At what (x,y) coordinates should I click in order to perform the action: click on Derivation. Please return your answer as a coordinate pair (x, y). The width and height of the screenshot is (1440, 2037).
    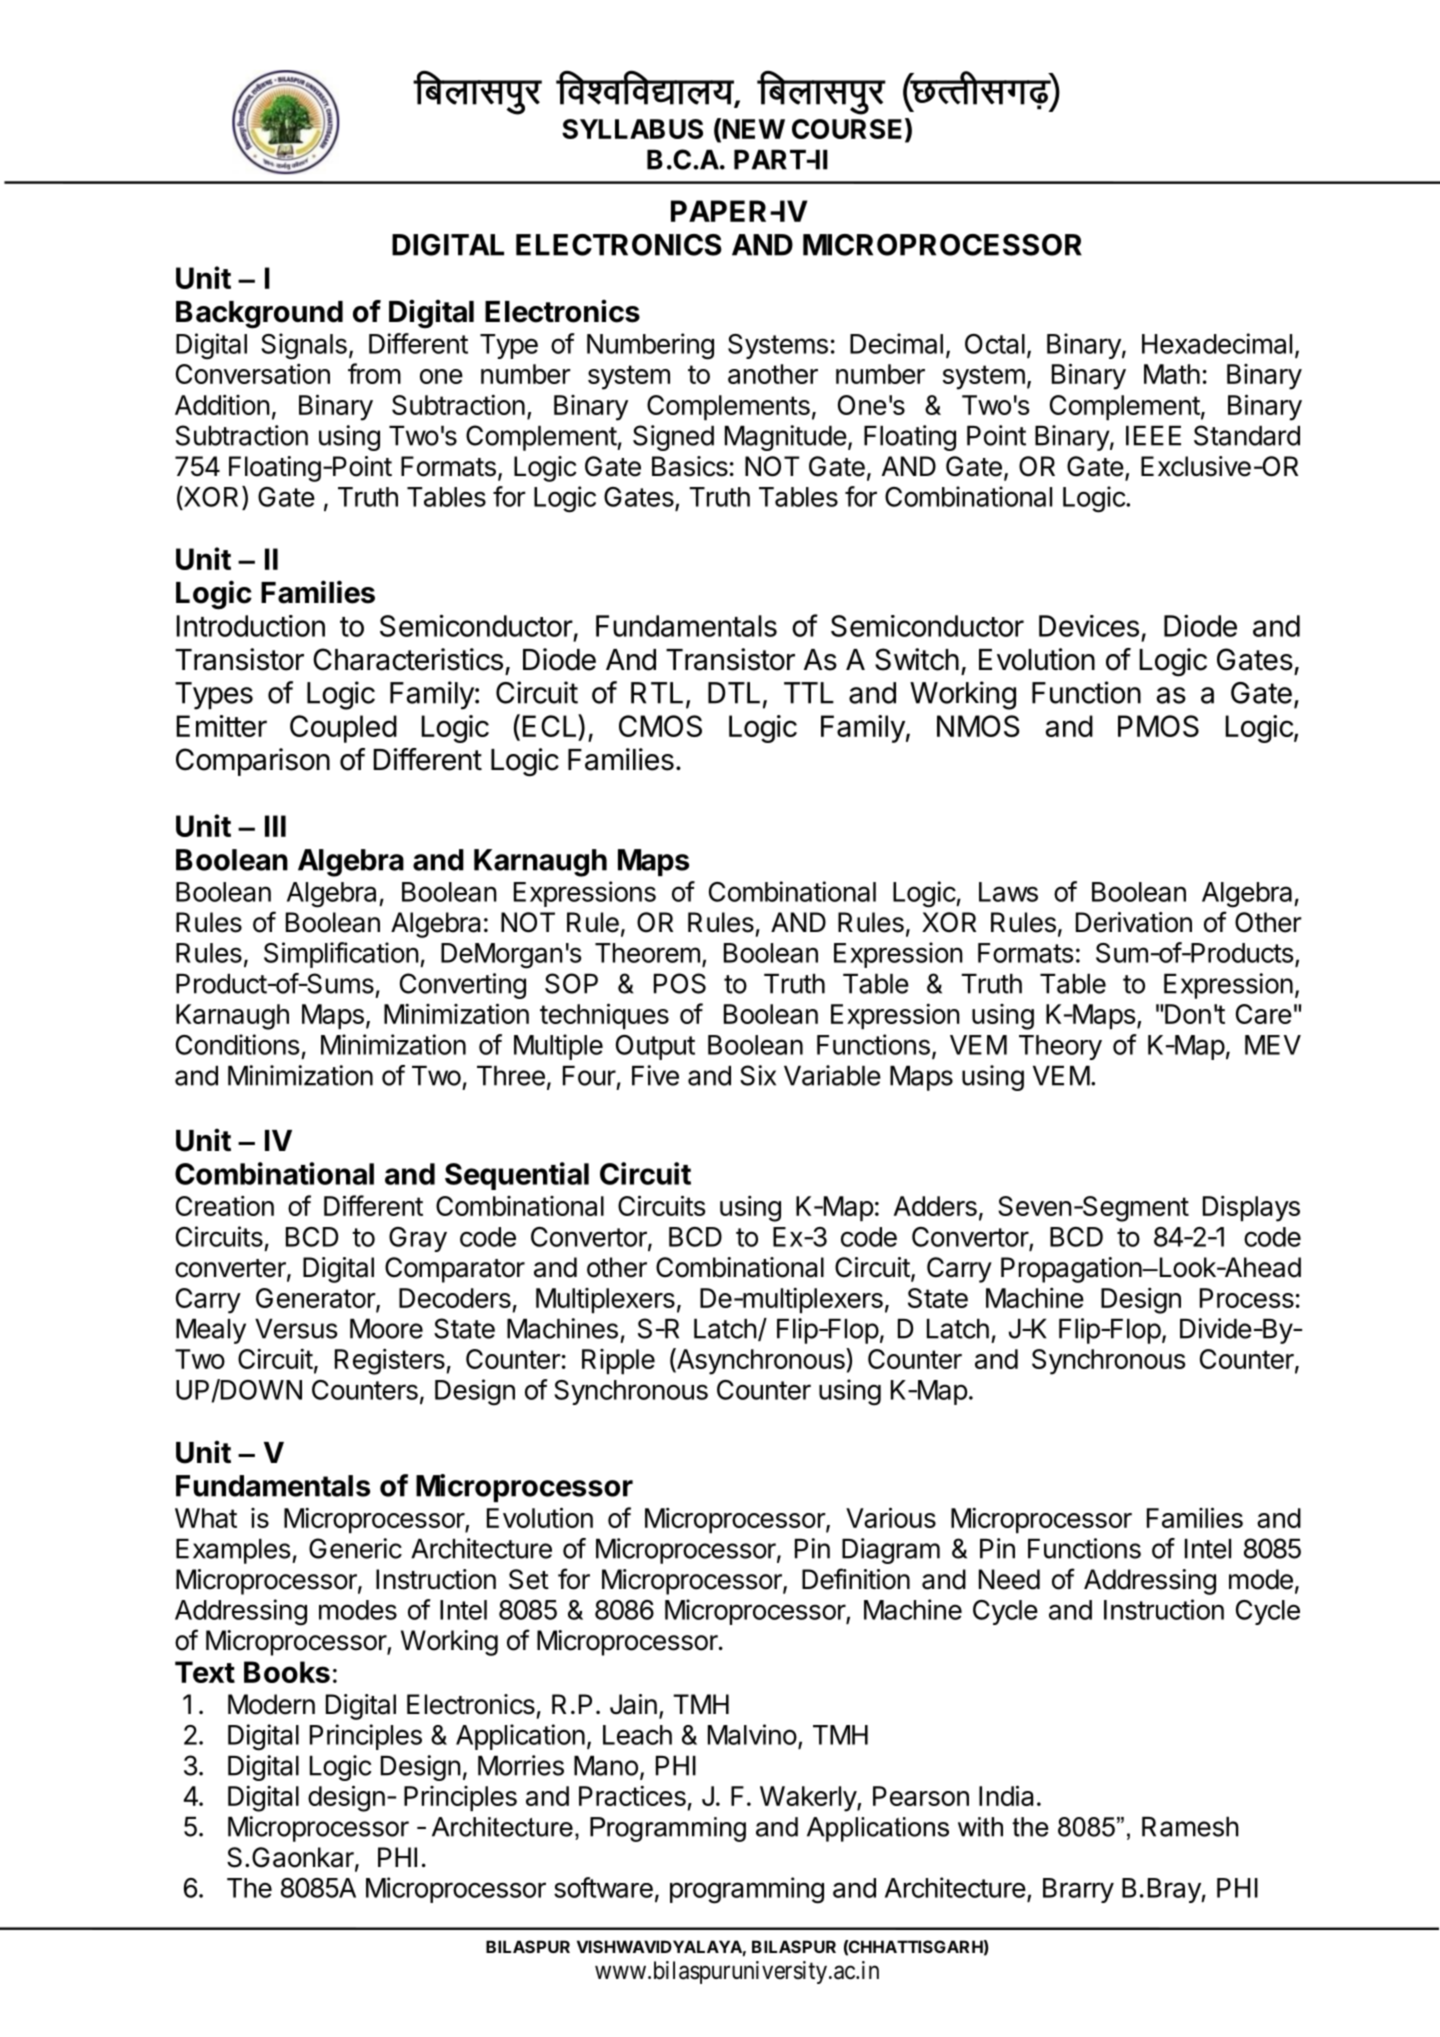
    Looking at the image, I should click on (1134, 922).
